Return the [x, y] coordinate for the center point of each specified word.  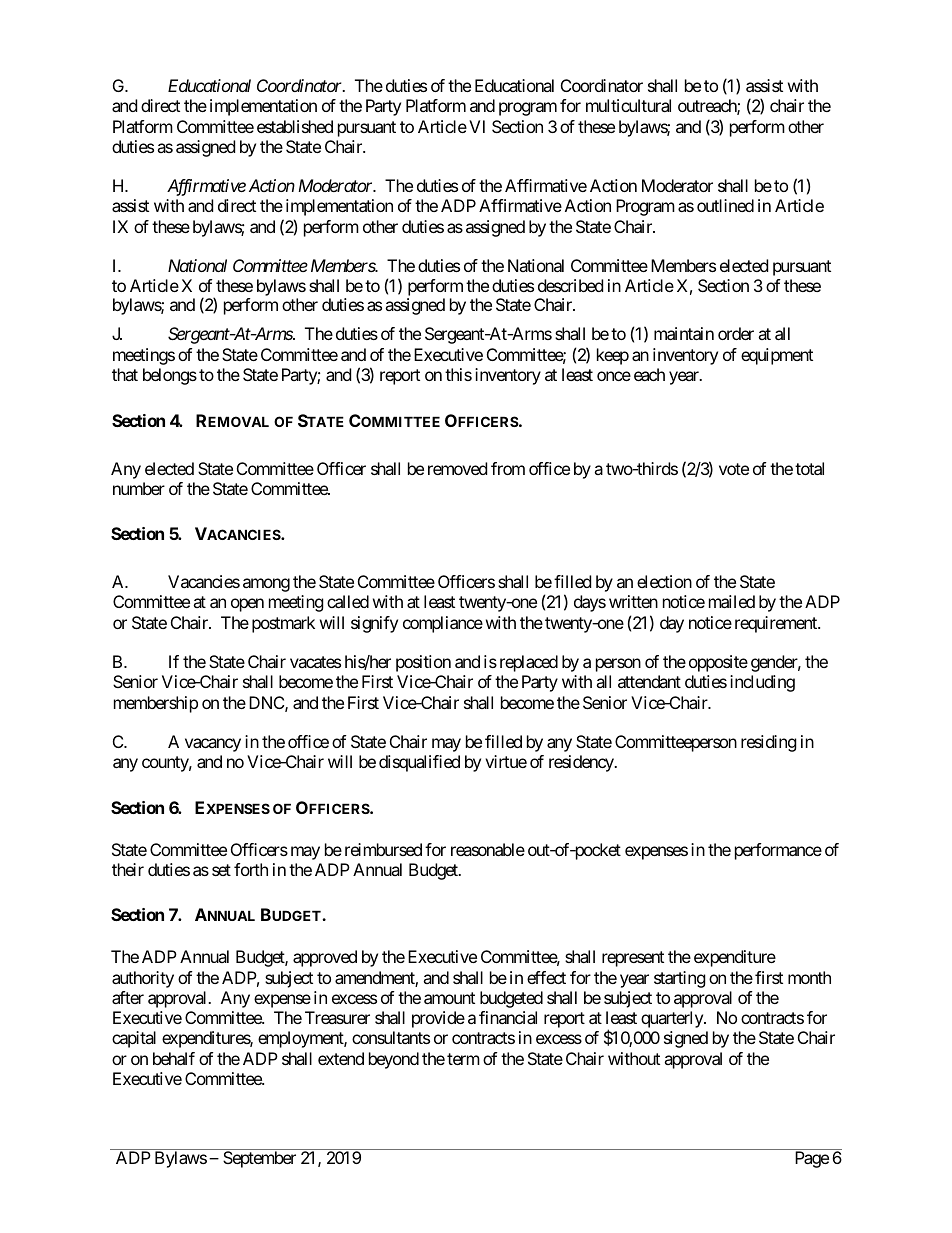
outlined [725, 205]
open [247, 605]
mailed [732, 601]
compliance [443, 624]
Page [812, 1159]
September [259, 1159]
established [295, 126]
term [463, 1059]
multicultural [628, 105]
